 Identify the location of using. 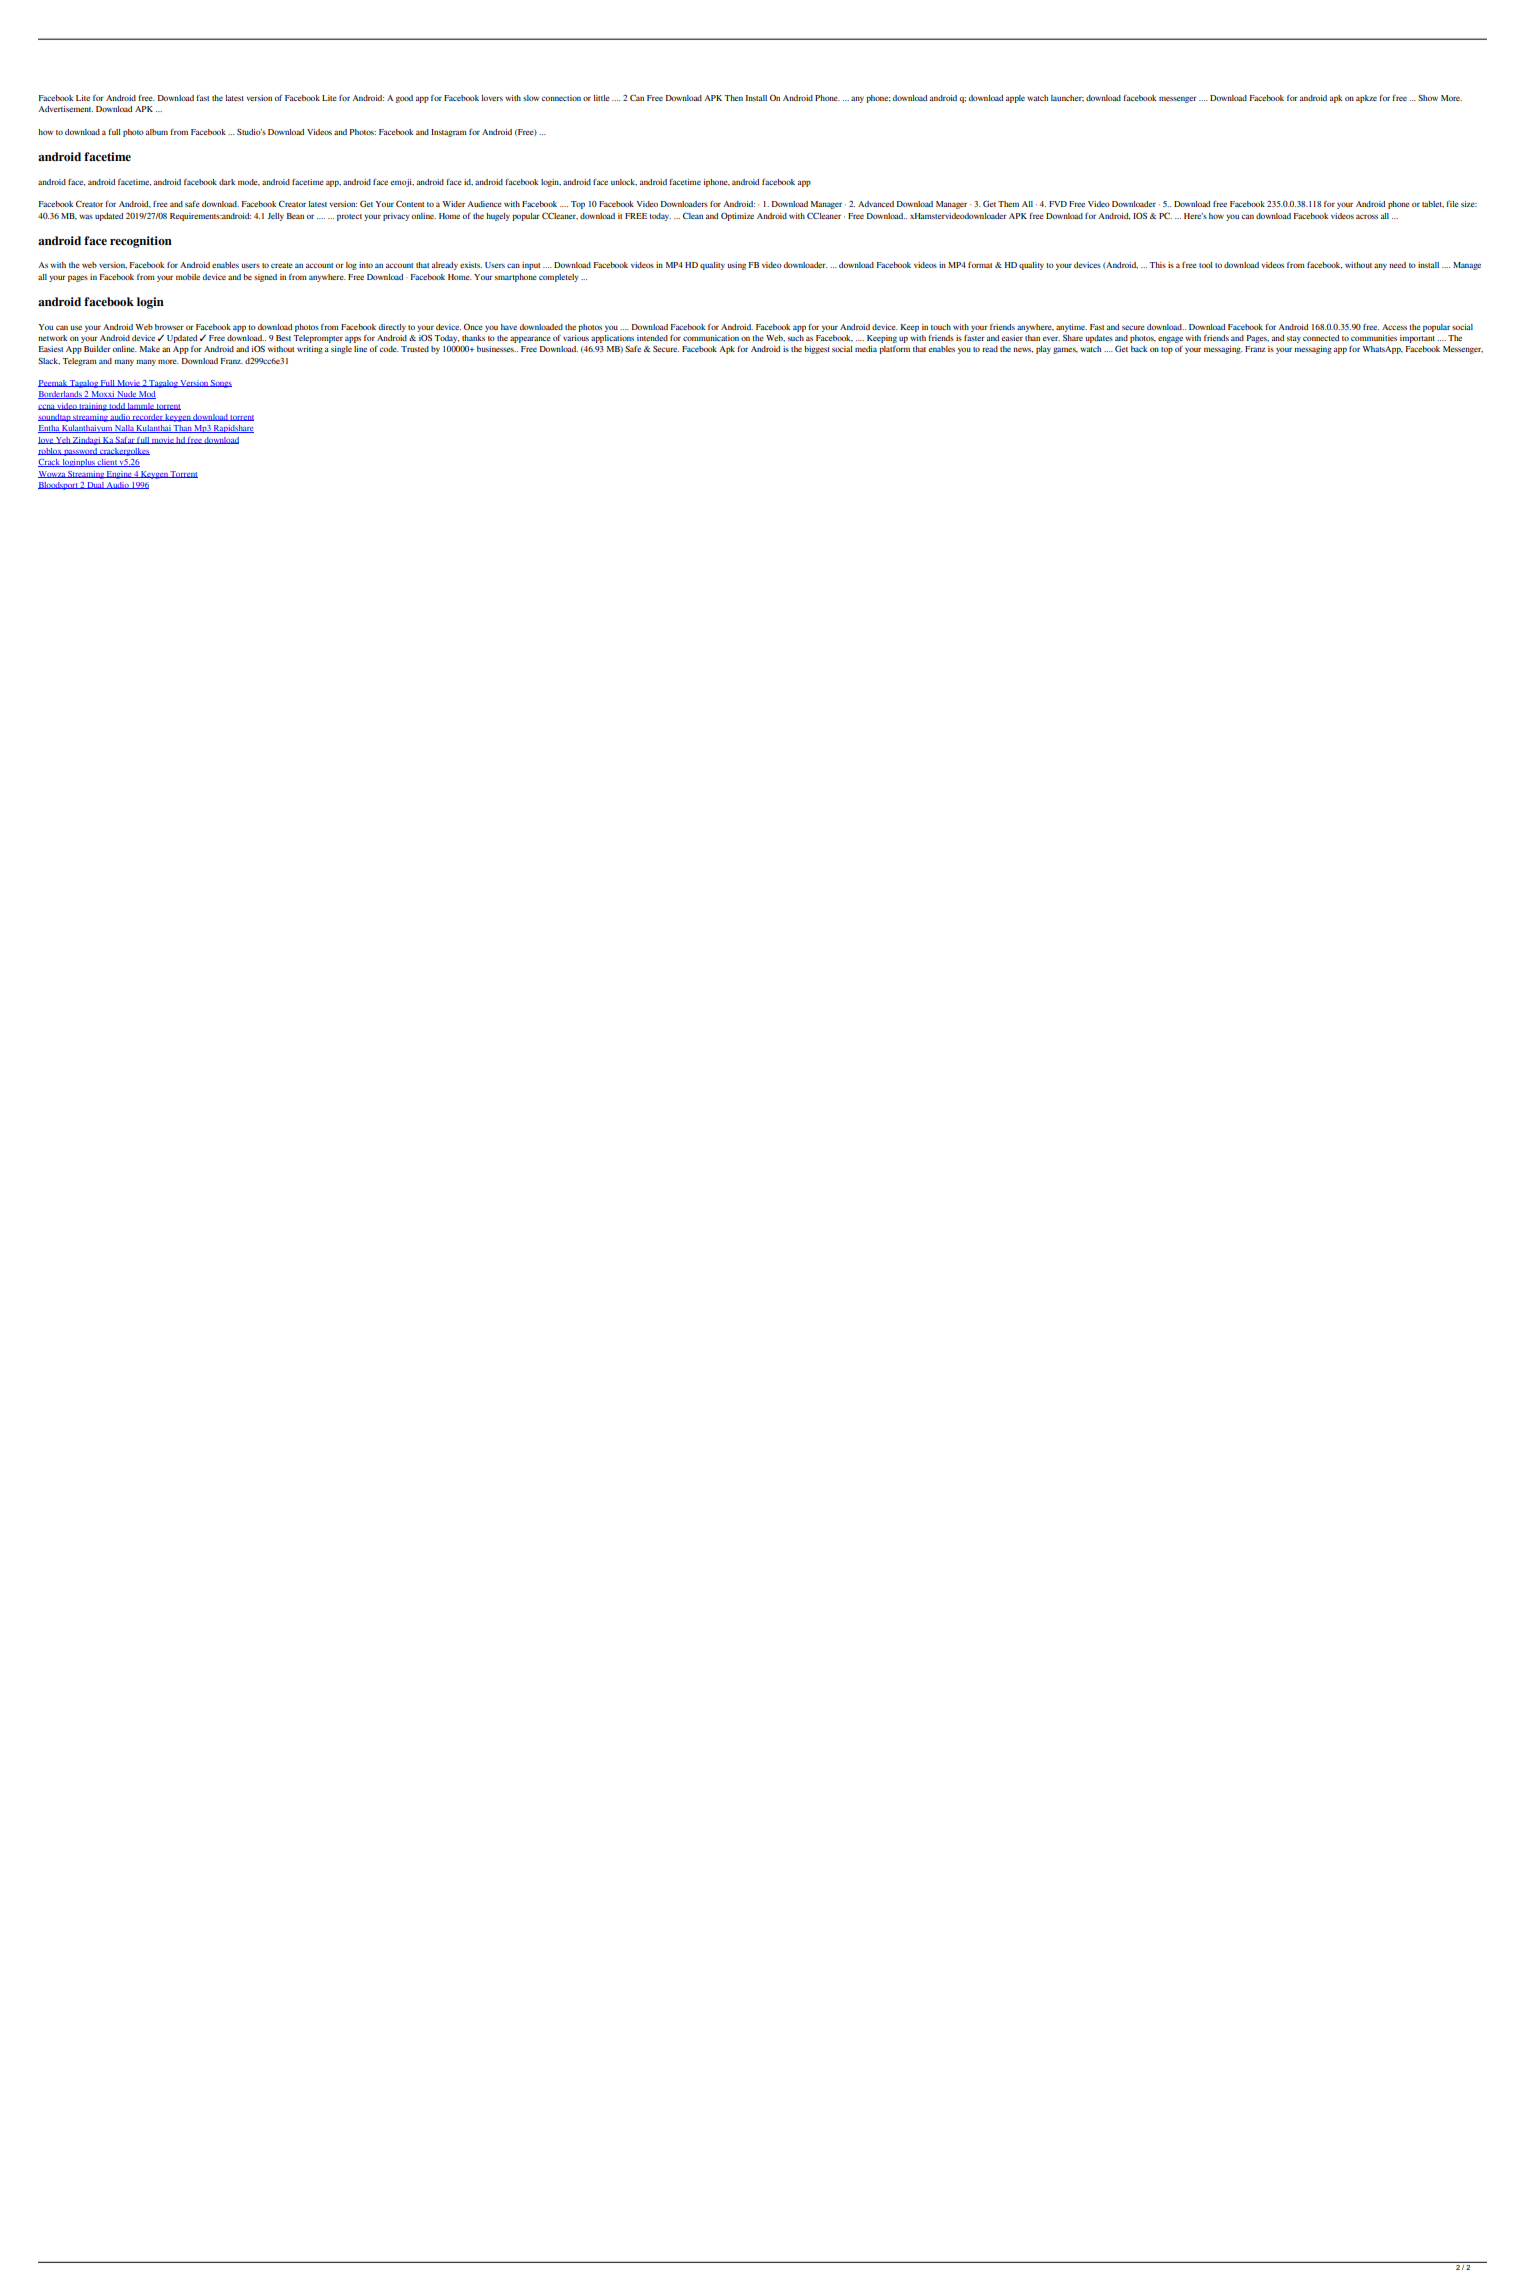
(736, 266).
